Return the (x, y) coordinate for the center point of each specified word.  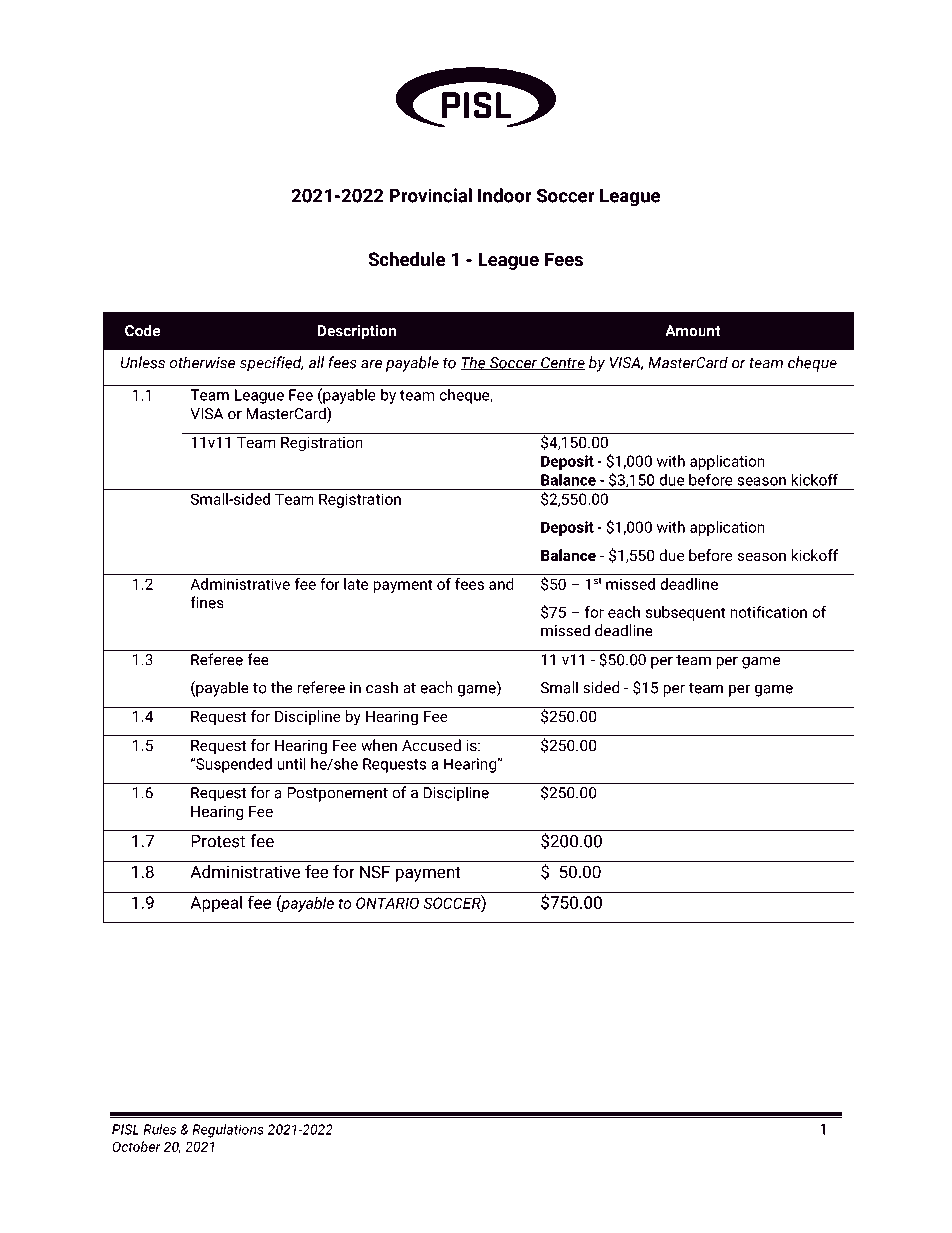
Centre (562, 364)
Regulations (228, 1131)
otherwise (202, 362)
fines (207, 602)
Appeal (216, 904)
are (371, 364)
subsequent (685, 613)
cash (382, 687)
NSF (375, 872)
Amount (693, 331)
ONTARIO (387, 903)
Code (143, 330)
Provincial (430, 195)
